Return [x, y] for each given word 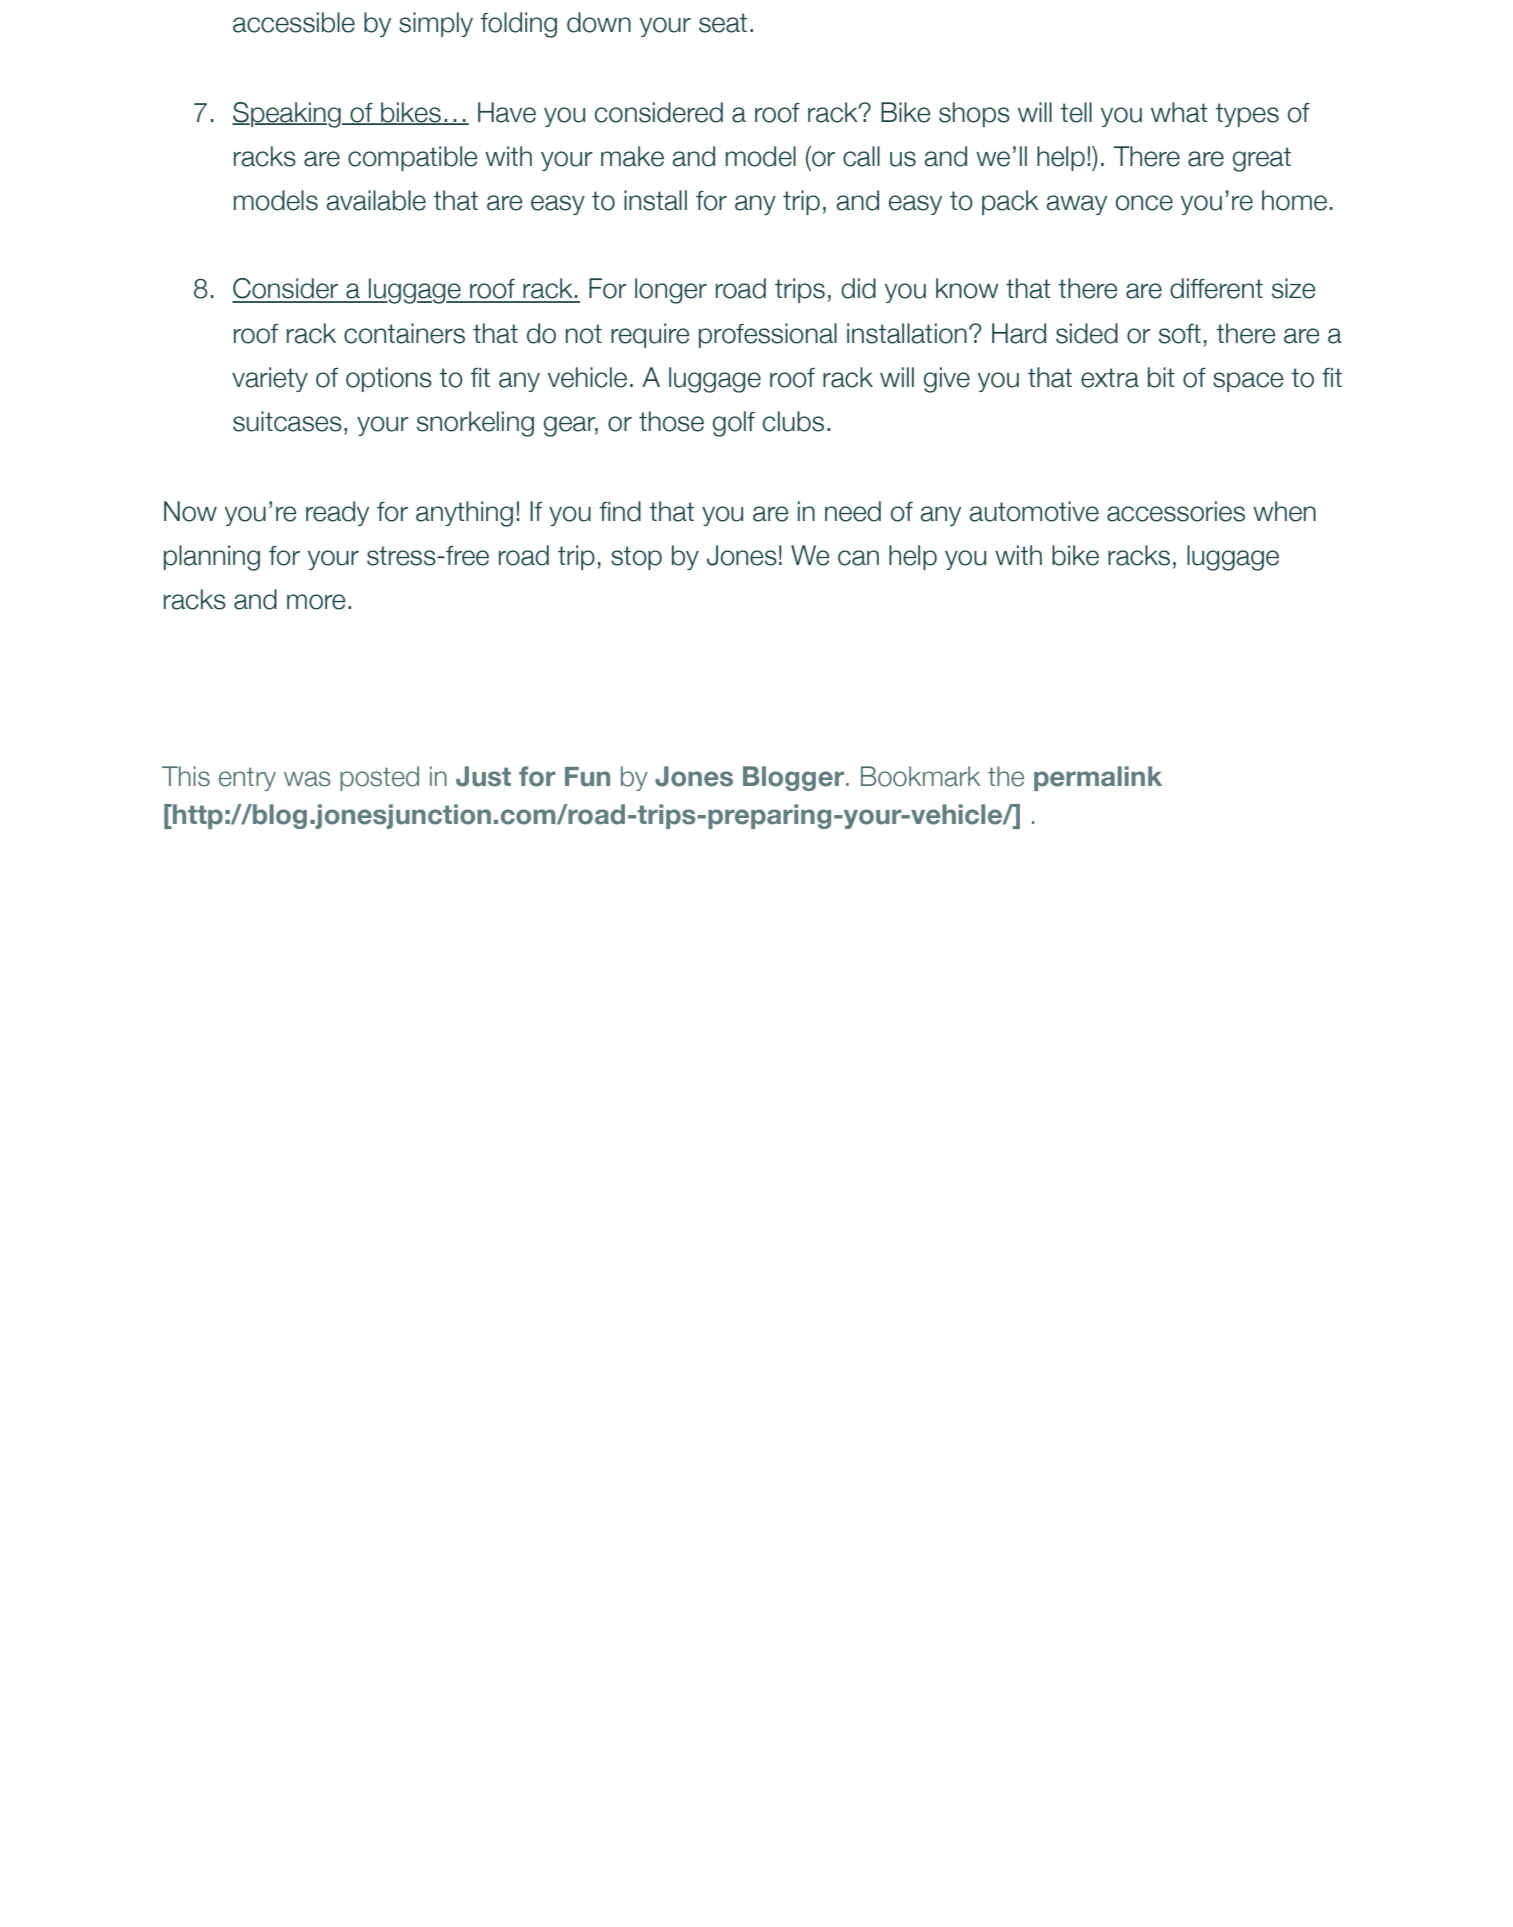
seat [723, 23]
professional [768, 335]
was [307, 779]
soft [1180, 334]
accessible [294, 22]
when [1284, 511]
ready [337, 513]
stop [636, 558]
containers [404, 333]
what [1179, 112]
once [1144, 203]
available [376, 200]
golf [734, 424]
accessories [1176, 511]
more [316, 602]
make [632, 156]
